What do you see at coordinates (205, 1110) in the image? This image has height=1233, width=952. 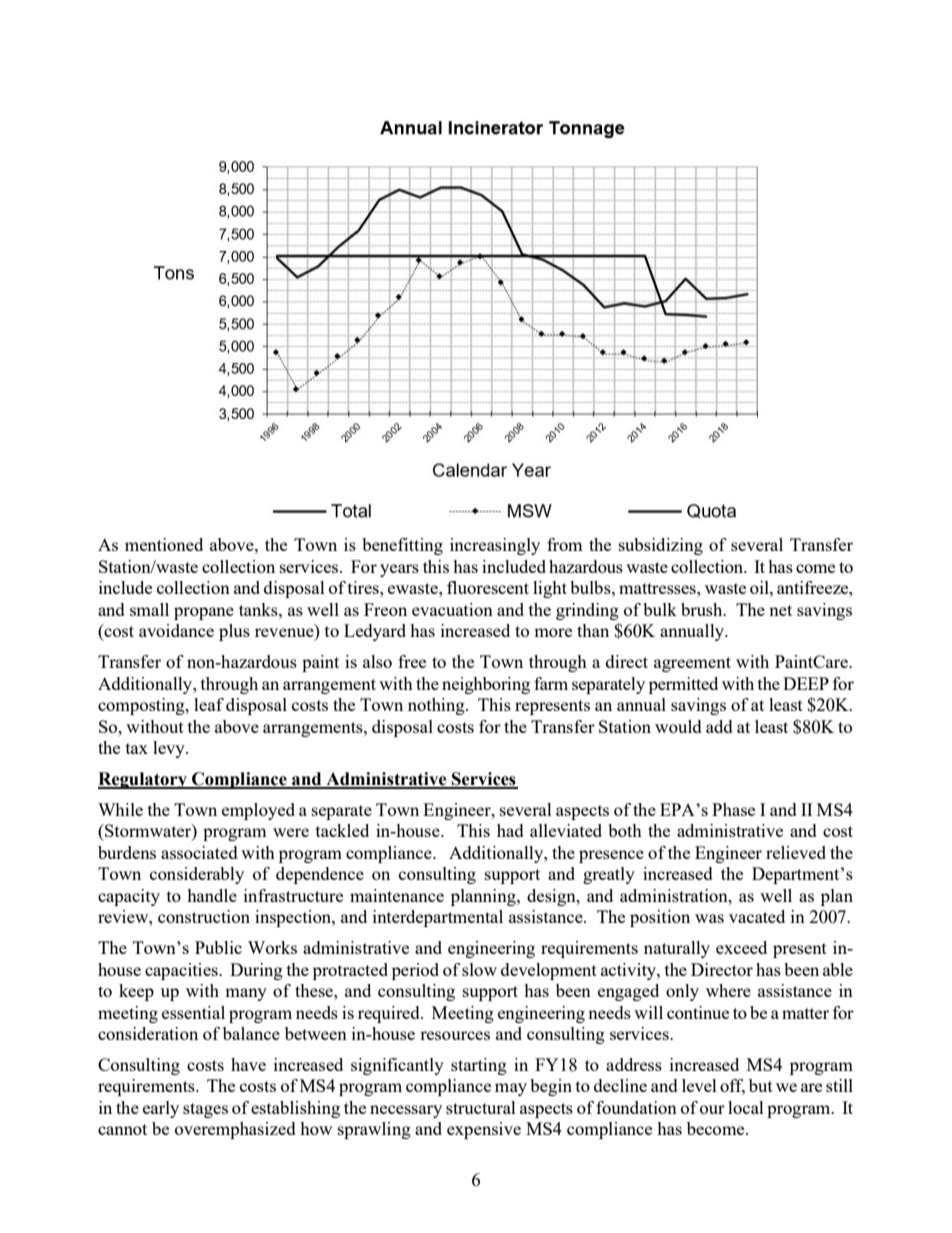 I see `stages` at bounding box center [205, 1110].
